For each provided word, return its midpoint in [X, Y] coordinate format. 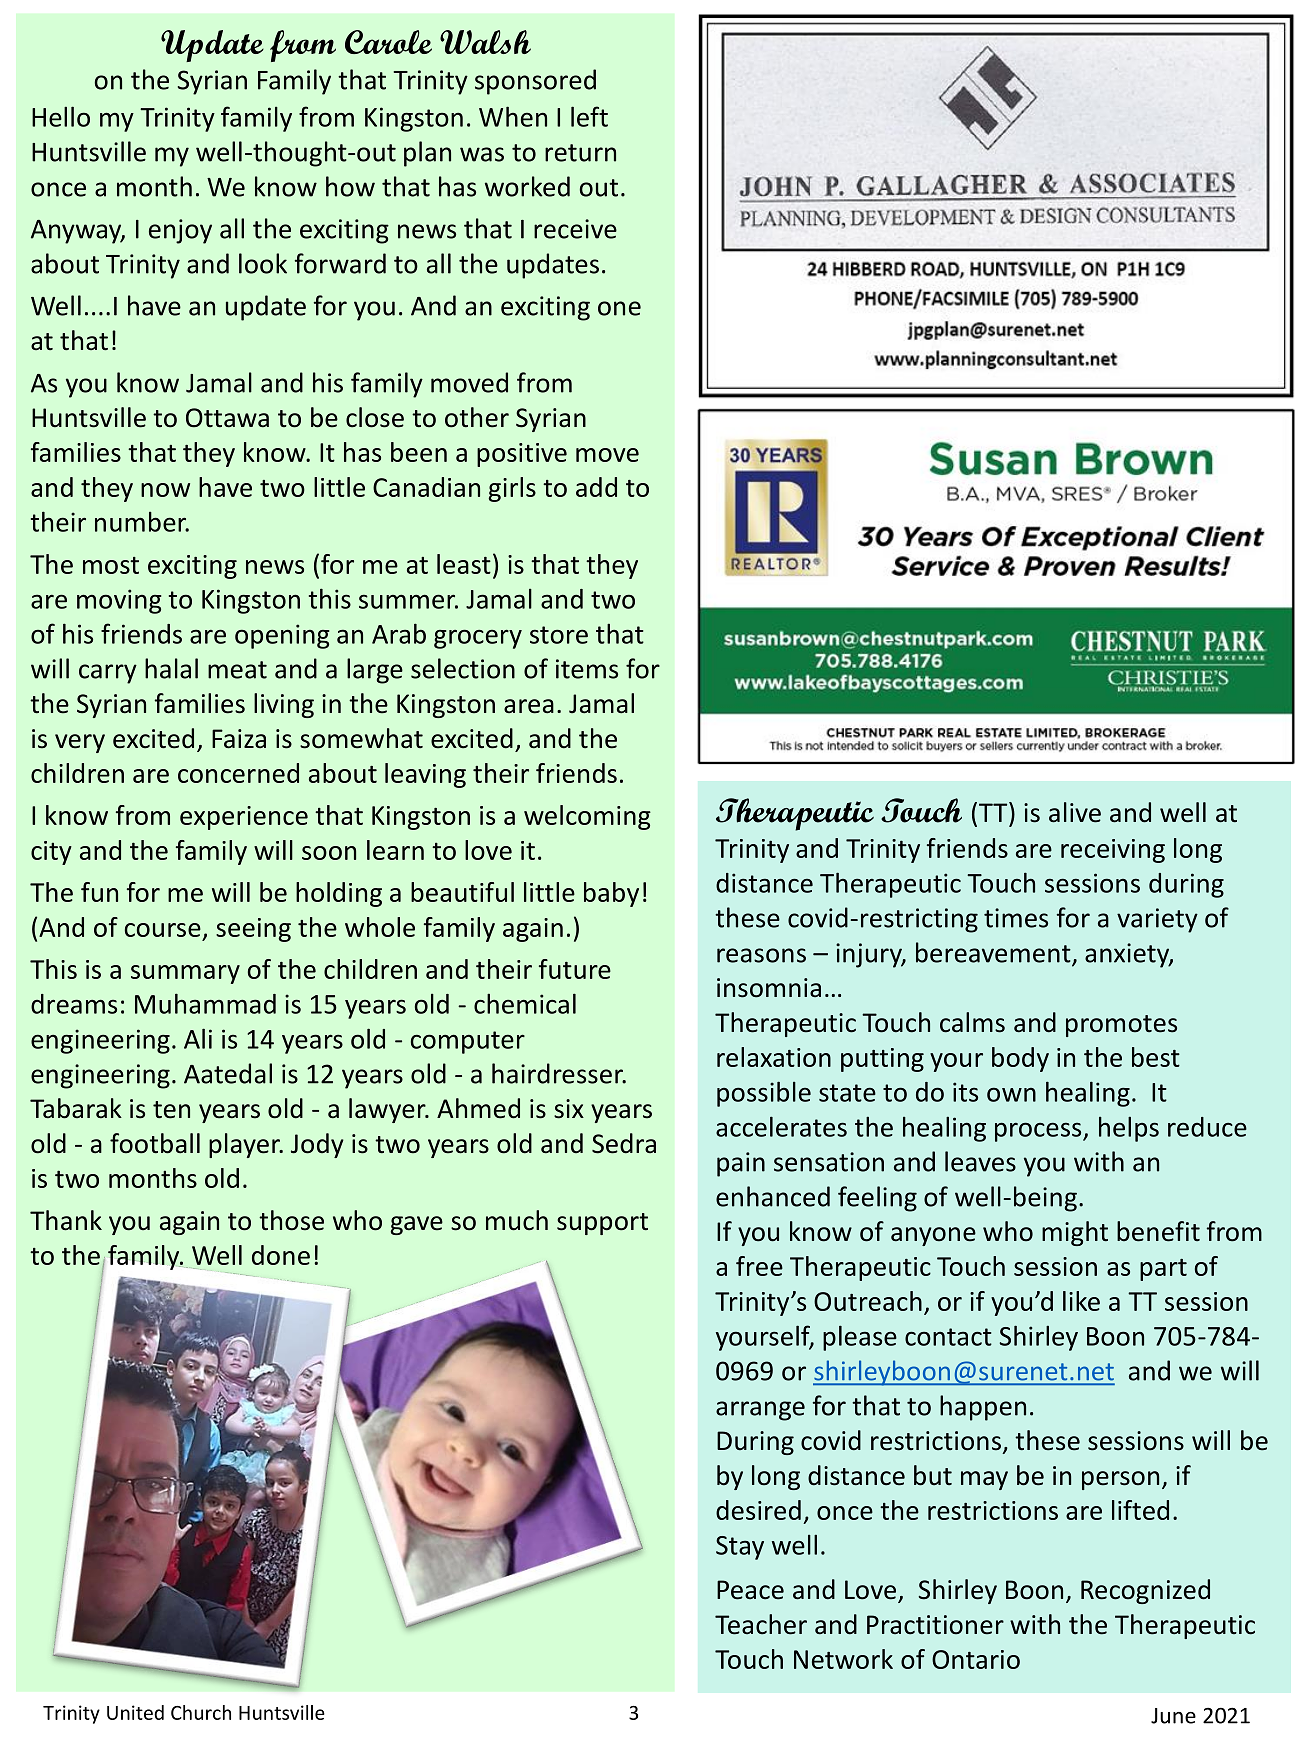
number [142, 522]
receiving [1113, 851]
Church [201, 1712]
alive [1075, 812]
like [1081, 1301]
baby [611, 894]
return [580, 153]
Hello [61, 116]
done [281, 1255]
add [596, 487]
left [589, 116]
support [602, 1224]
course [163, 930]
